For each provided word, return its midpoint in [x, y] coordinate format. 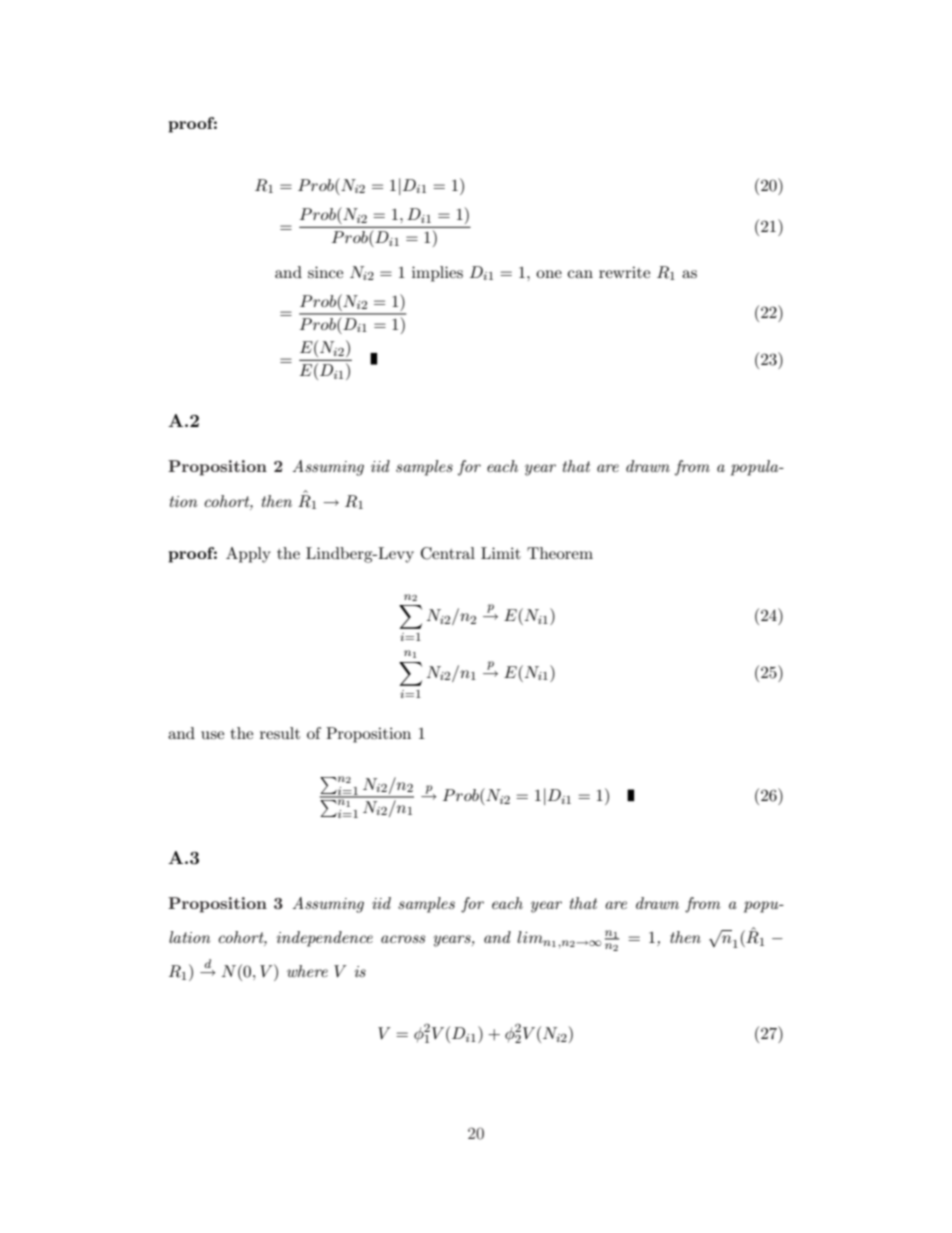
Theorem [560, 553]
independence [324, 939]
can [580, 274]
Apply [248, 555]
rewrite [624, 272]
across [403, 939]
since [325, 272]
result [280, 733]
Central [448, 553]
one [549, 274]
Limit [501, 553]
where [307, 971]
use [212, 735]
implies [437, 274]
